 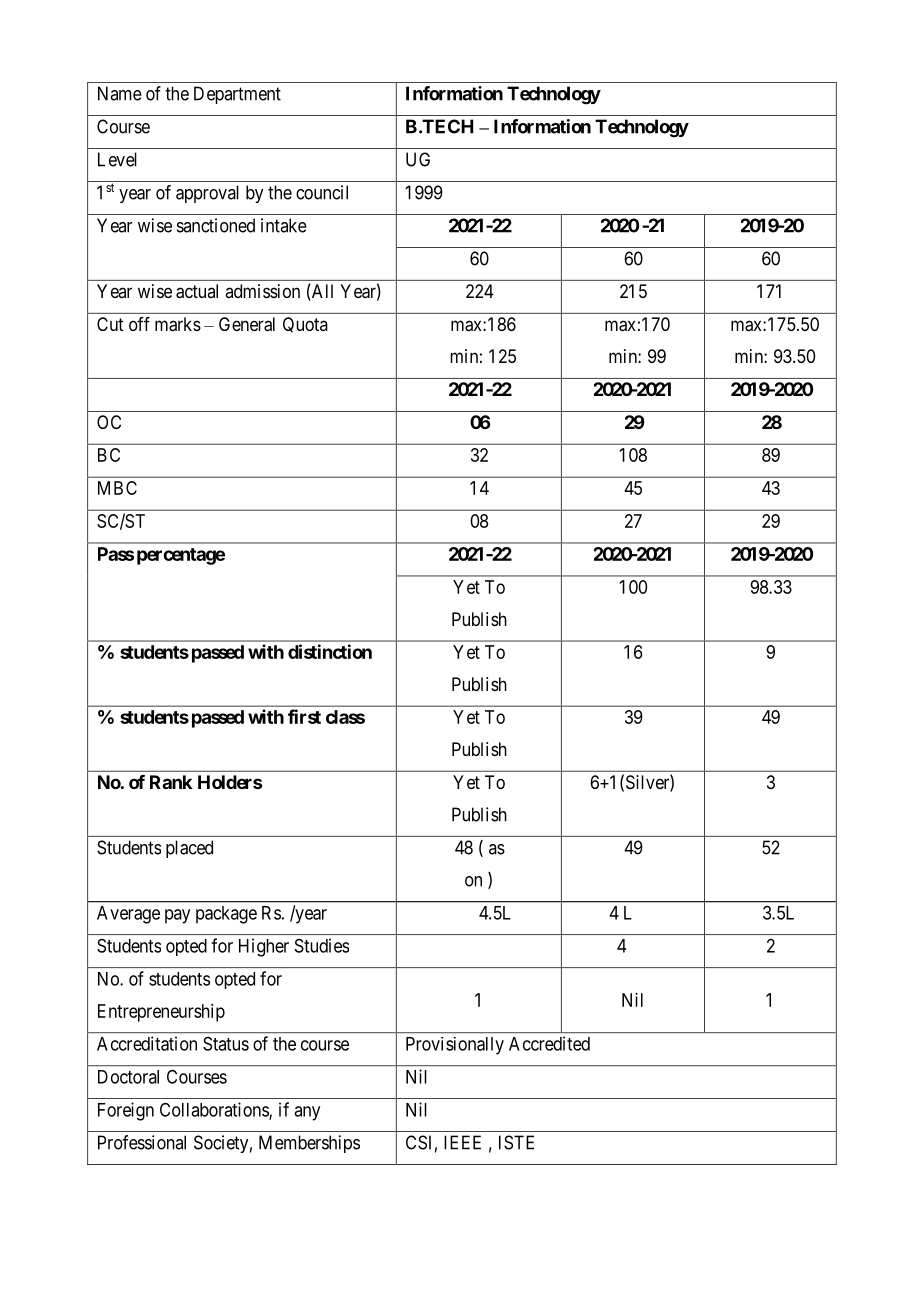 What do you see at coordinates (284, 225) in the screenshot?
I see `intake` at bounding box center [284, 225].
